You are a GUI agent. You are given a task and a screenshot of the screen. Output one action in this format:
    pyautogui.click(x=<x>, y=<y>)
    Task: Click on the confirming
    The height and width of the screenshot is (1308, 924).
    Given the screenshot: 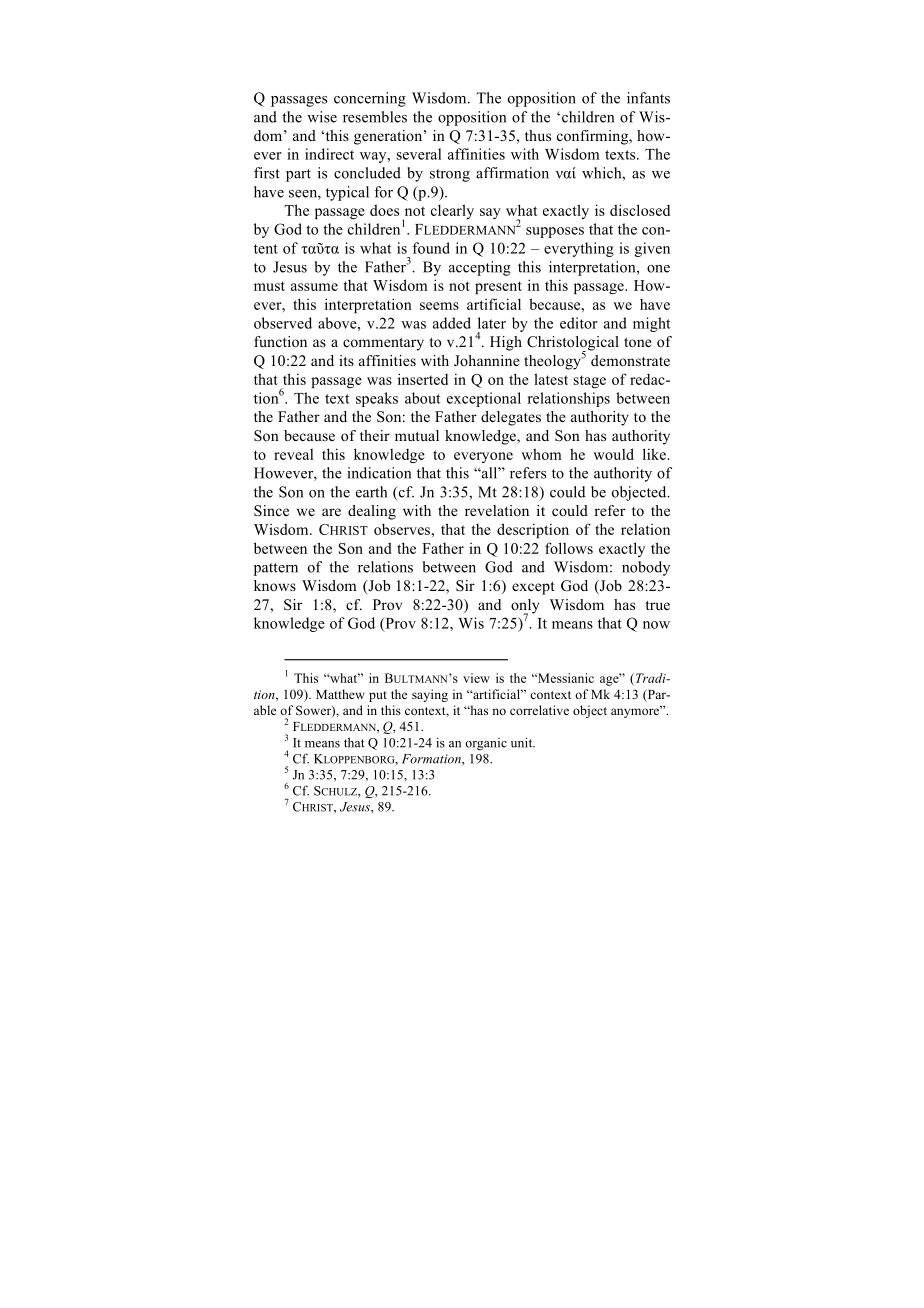 What is the action you would take?
    pyautogui.click(x=594, y=137)
